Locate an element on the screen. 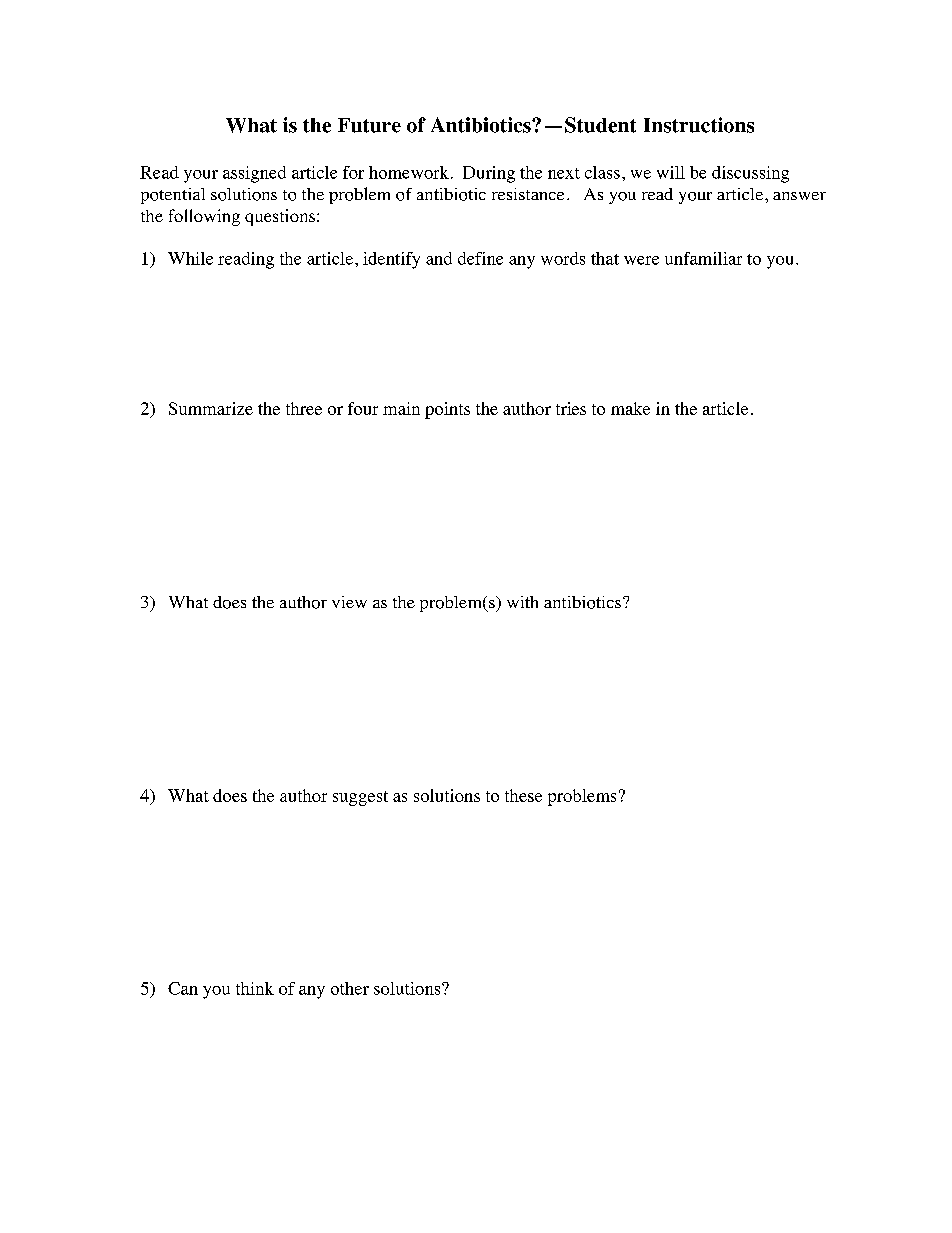  points is located at coordinates (447, 410).
